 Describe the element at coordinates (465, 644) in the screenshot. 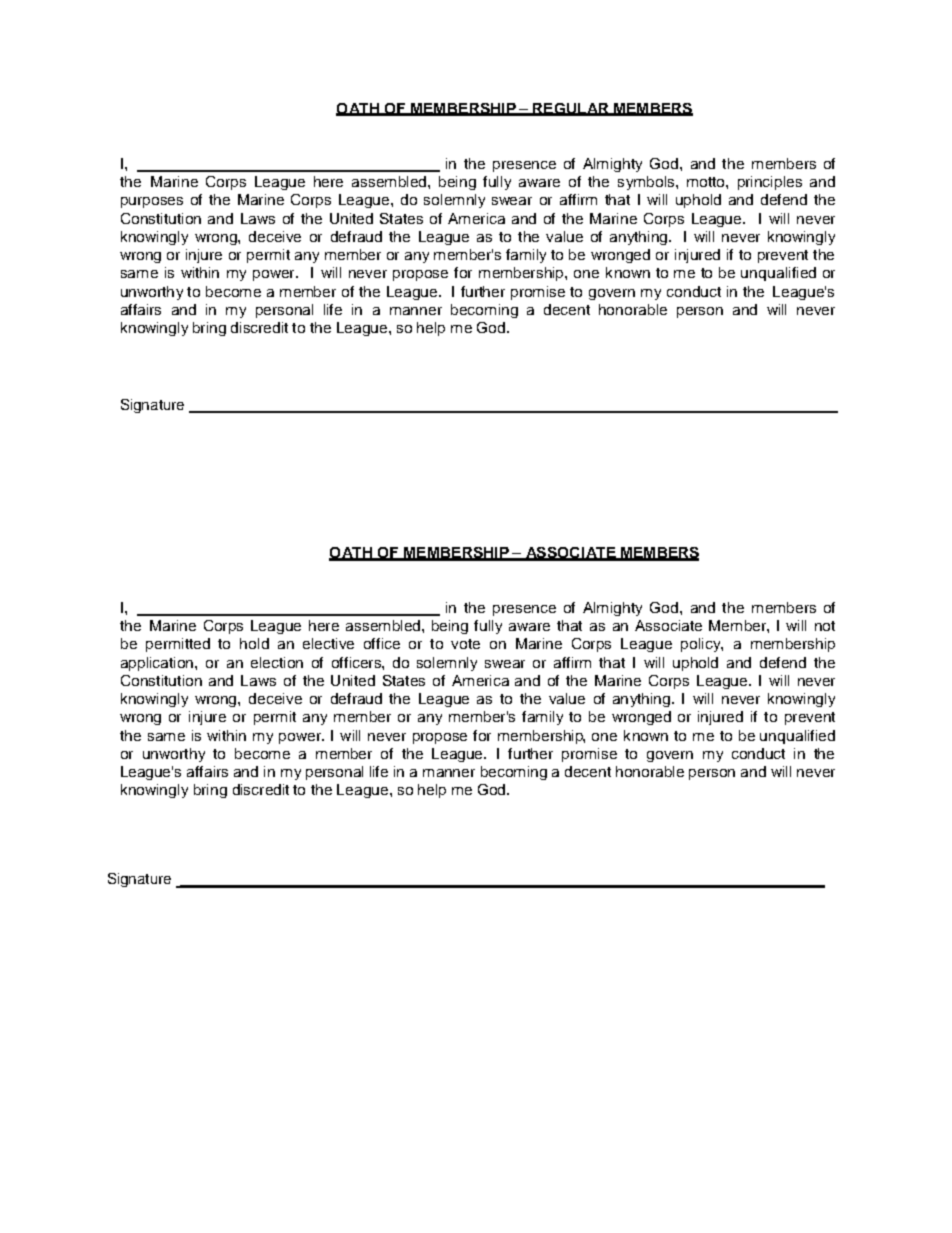

I see `vote` at that location.
